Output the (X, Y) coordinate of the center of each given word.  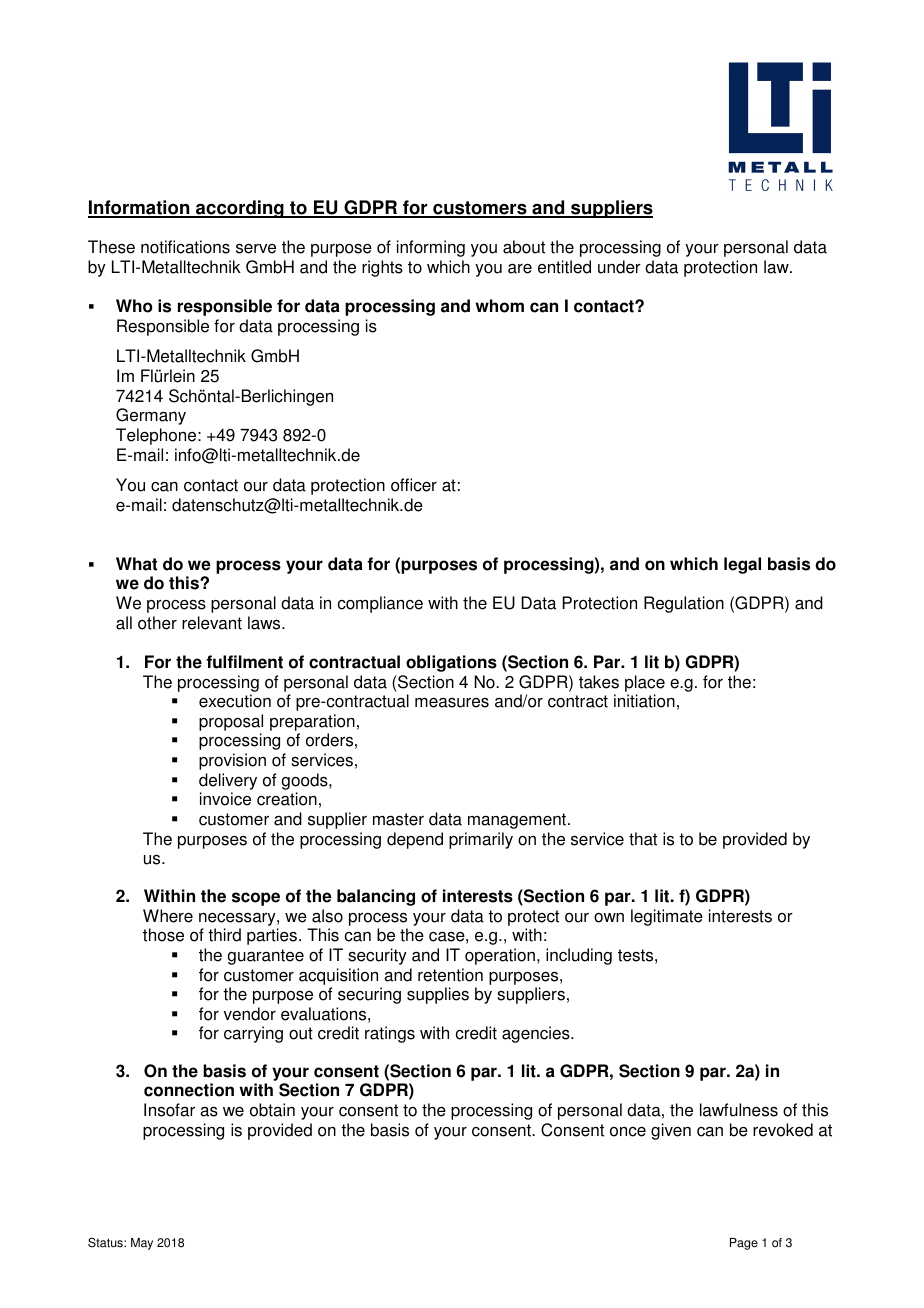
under (619, 267)
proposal (231, 724)
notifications (185, 247)
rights (382, 268)
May (142, 1244)
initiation (644, 701)
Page (744, 1244)
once (628, 1132)
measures (452, 703)
